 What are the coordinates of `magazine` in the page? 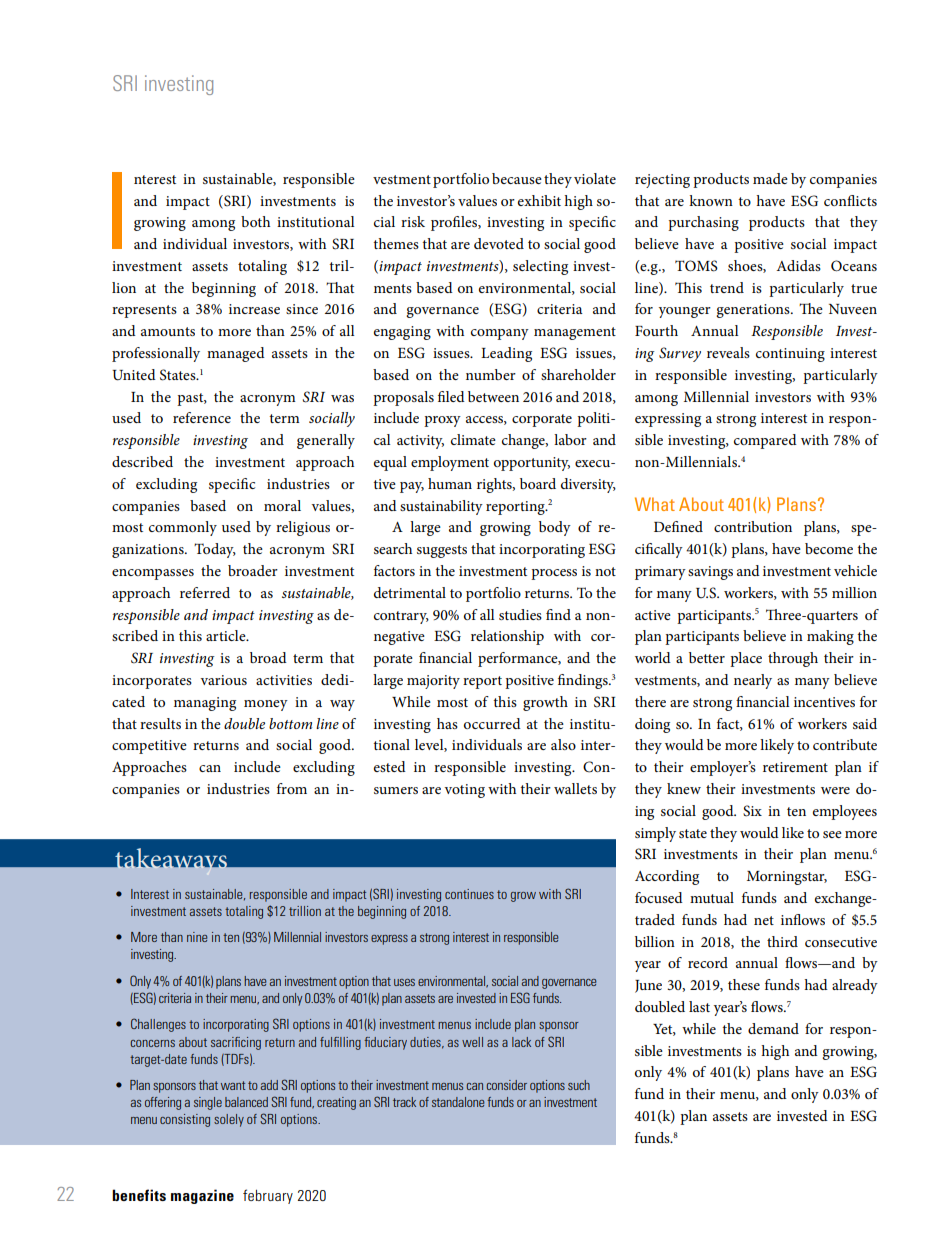 It's located at (202, 1196).
